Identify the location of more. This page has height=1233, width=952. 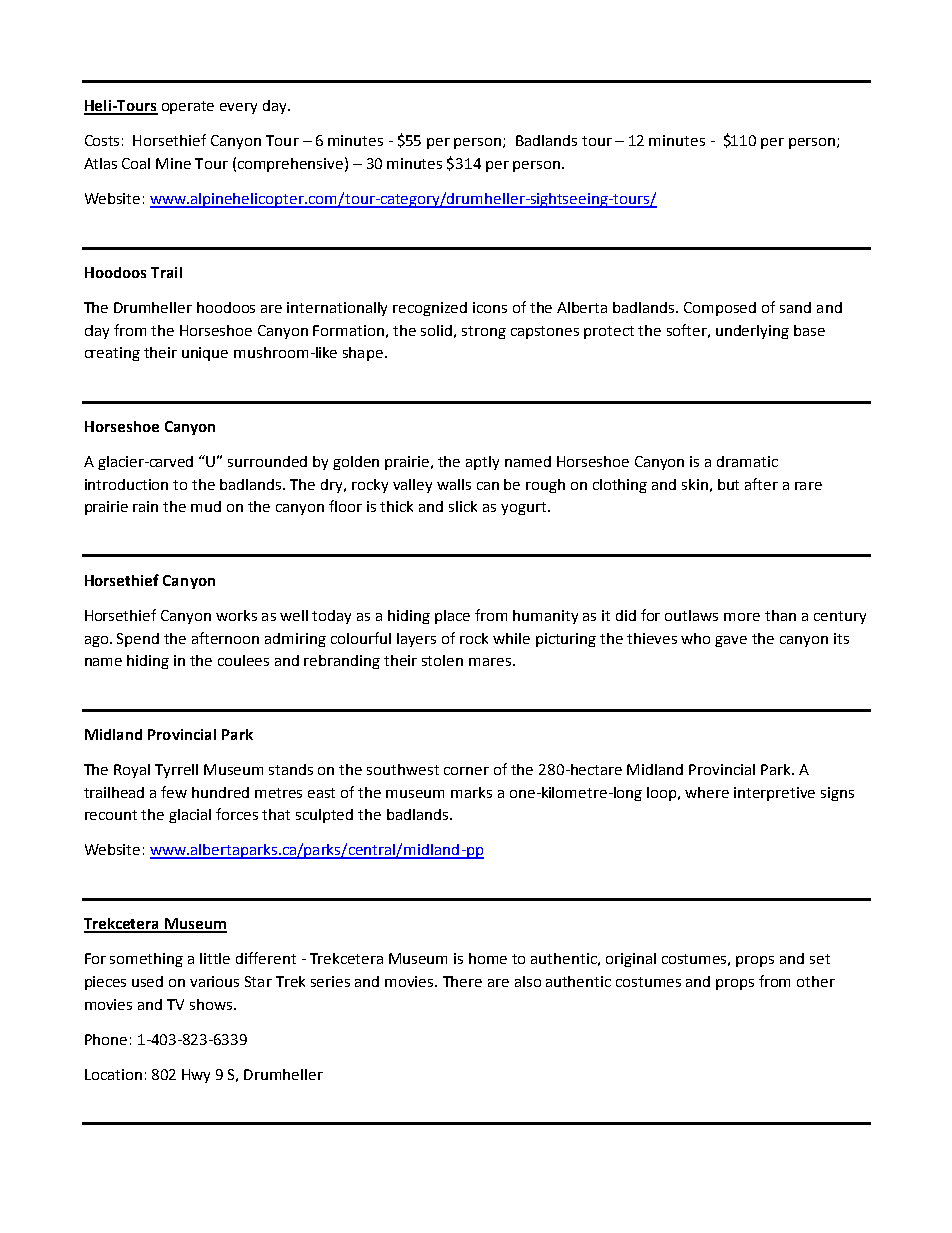
(742, 617).
